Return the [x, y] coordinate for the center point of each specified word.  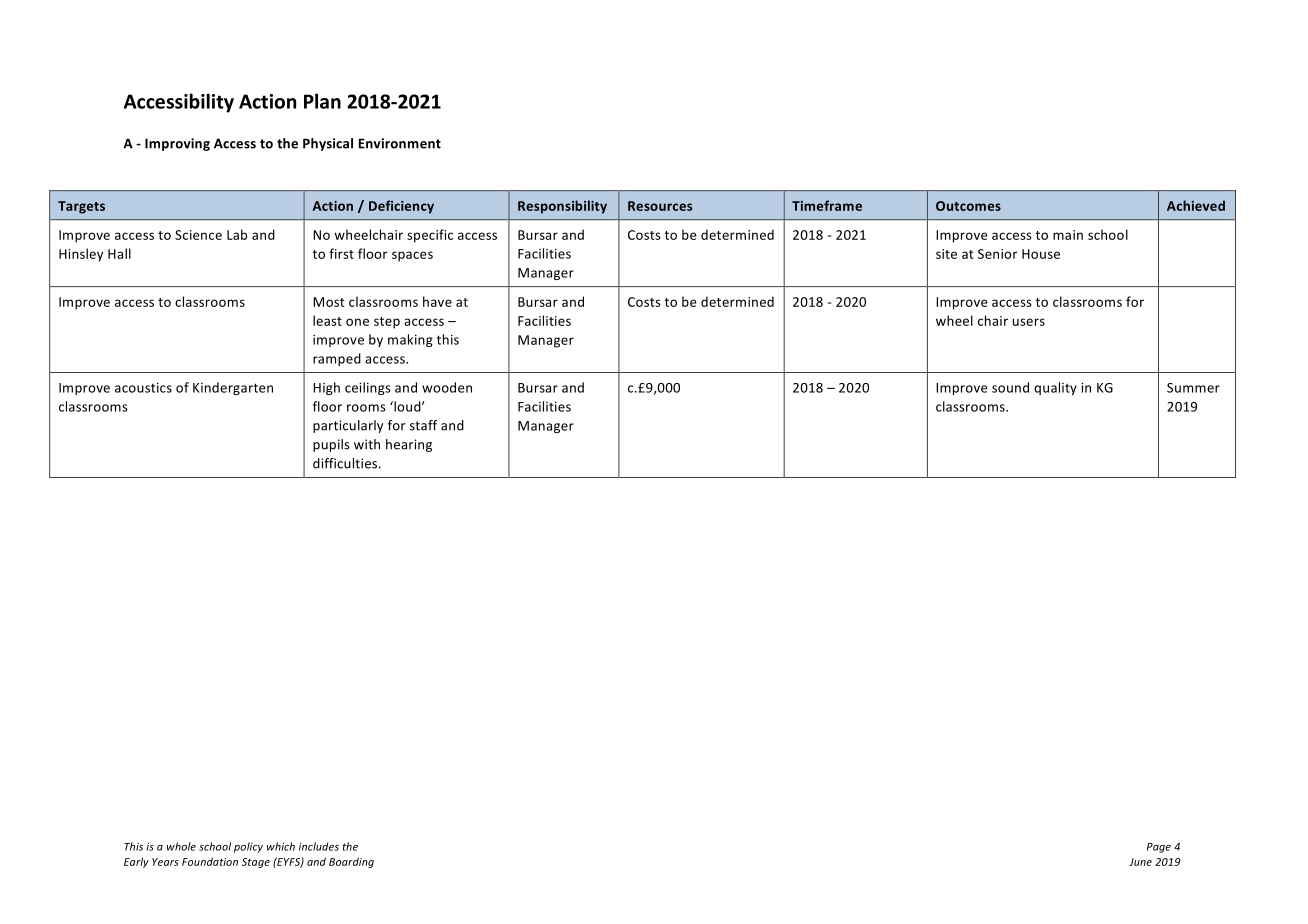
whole [181, 846]
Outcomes [968, 206]
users [1029, 322]
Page [1159, 848]
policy [248, 847]
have [437, 301]
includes [319, 846]
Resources [660, 206]
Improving [177, 144]
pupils [331, 445]
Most [329, 302]
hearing [409, 445]
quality [1055, 388]
